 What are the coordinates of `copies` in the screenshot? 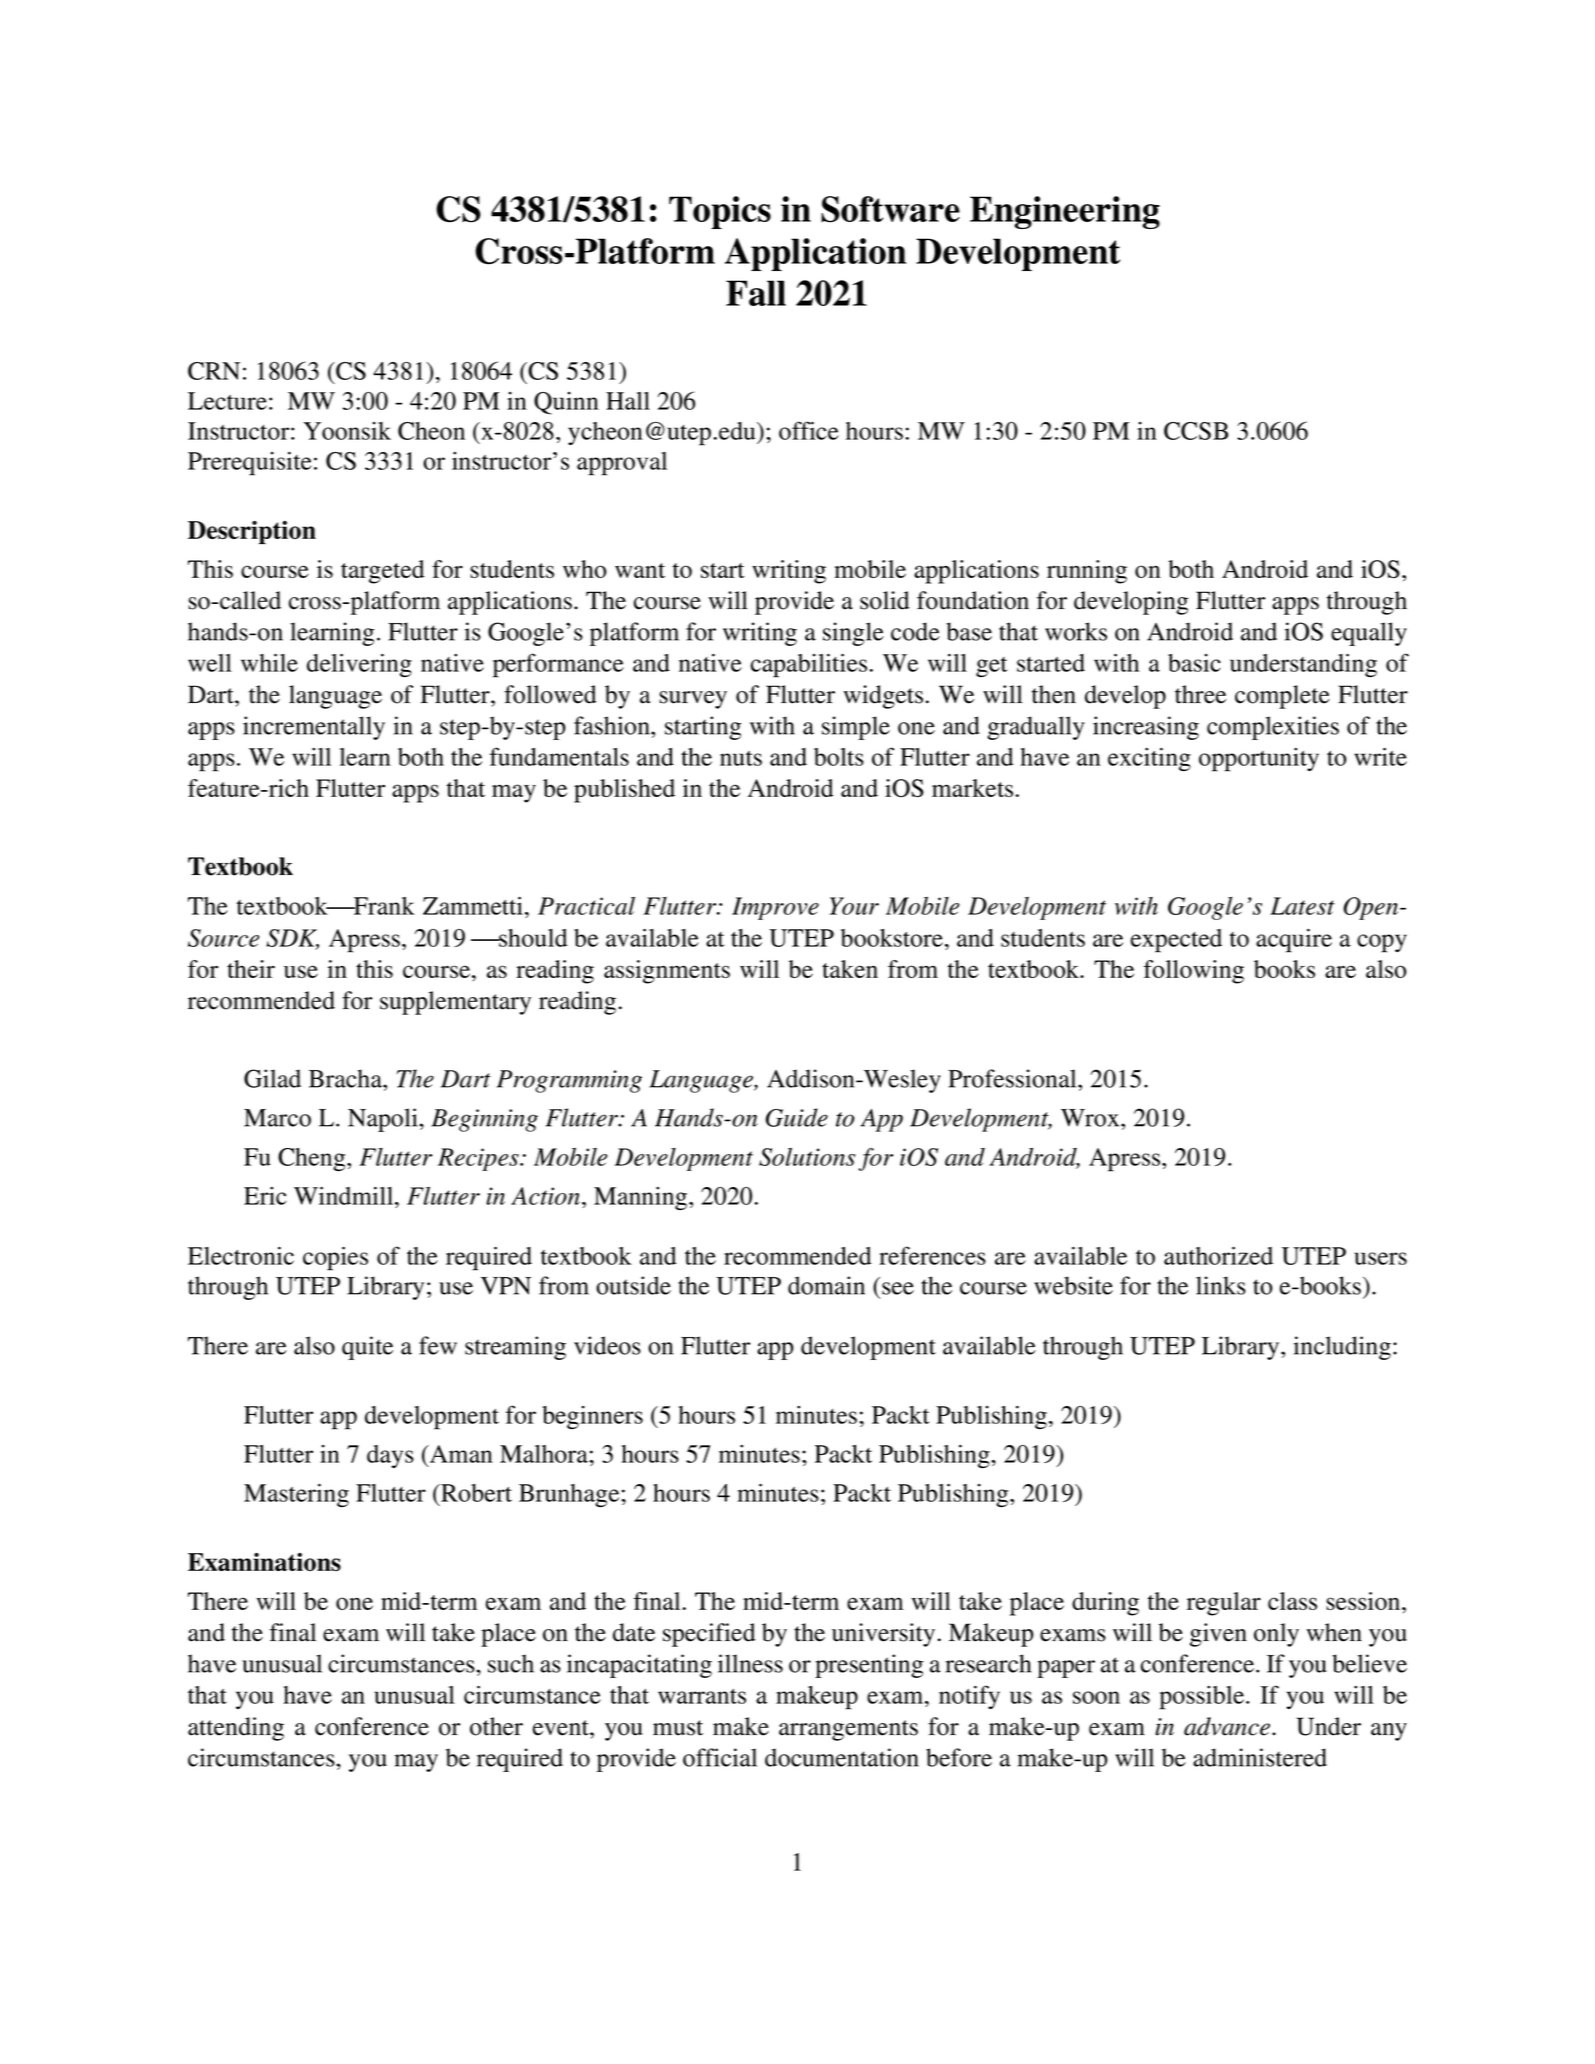 It's located at (335, 1258).
